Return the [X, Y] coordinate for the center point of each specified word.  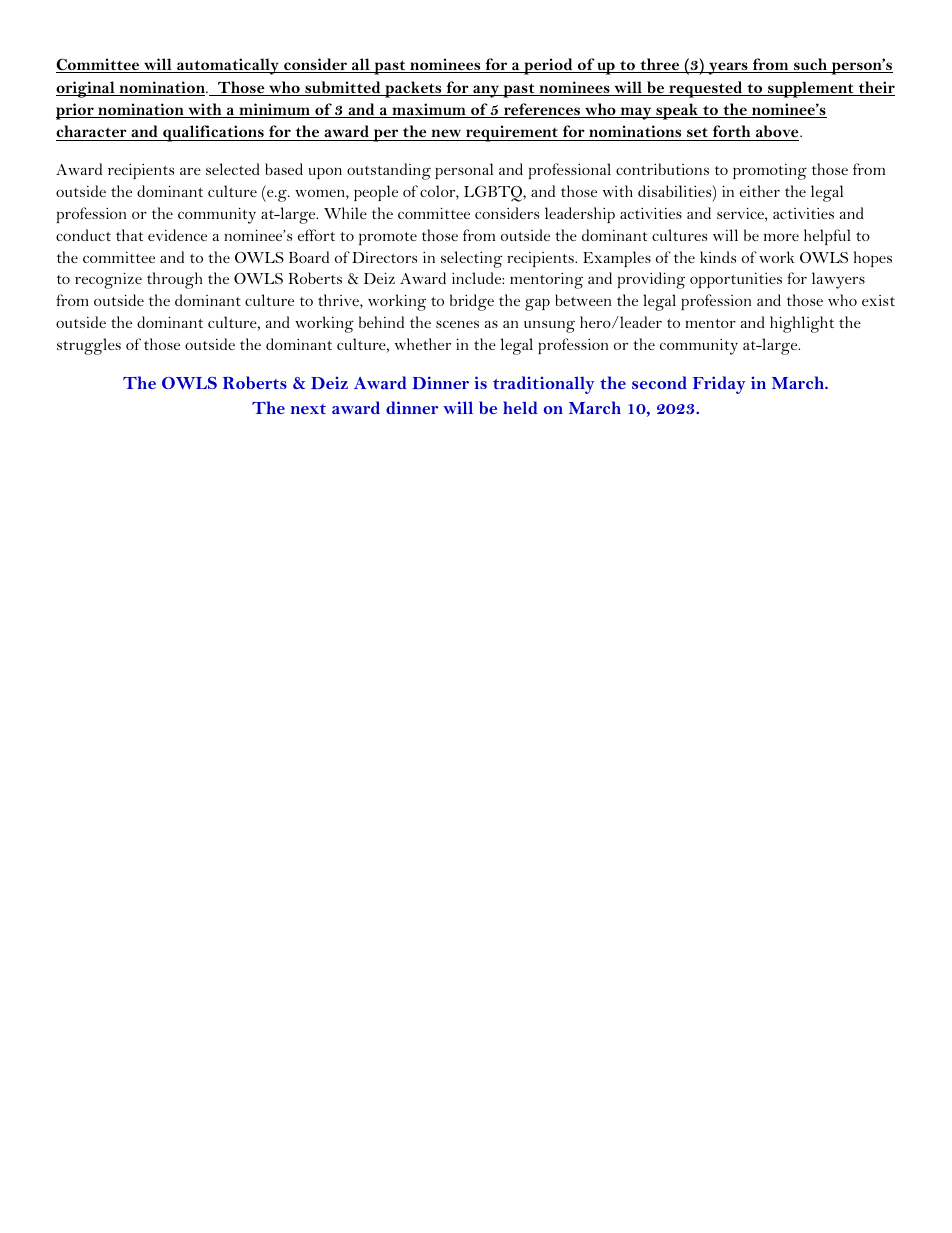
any [486, 91]
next [308, 409]
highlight [802, 324]
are [190, 171]
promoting [770, 172]
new [446, 135]
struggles [89, 346]
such [810, 65]
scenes [457, 324]
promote [388, 238]
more [781, 237]
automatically [228, 66]
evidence [177, 235]
